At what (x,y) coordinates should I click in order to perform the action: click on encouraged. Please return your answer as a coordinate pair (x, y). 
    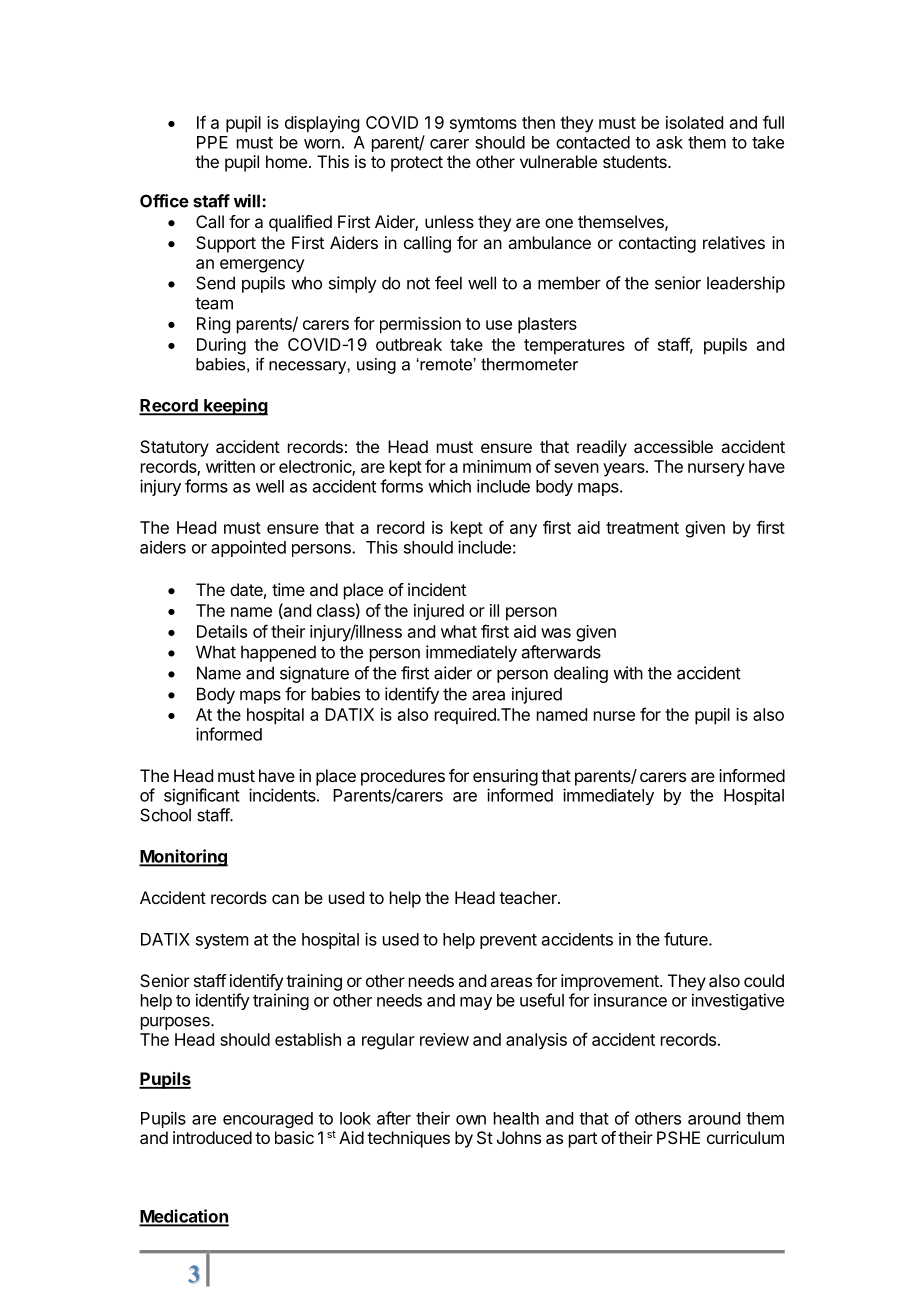
    Looking at the image, I should click on (268, 1120).
